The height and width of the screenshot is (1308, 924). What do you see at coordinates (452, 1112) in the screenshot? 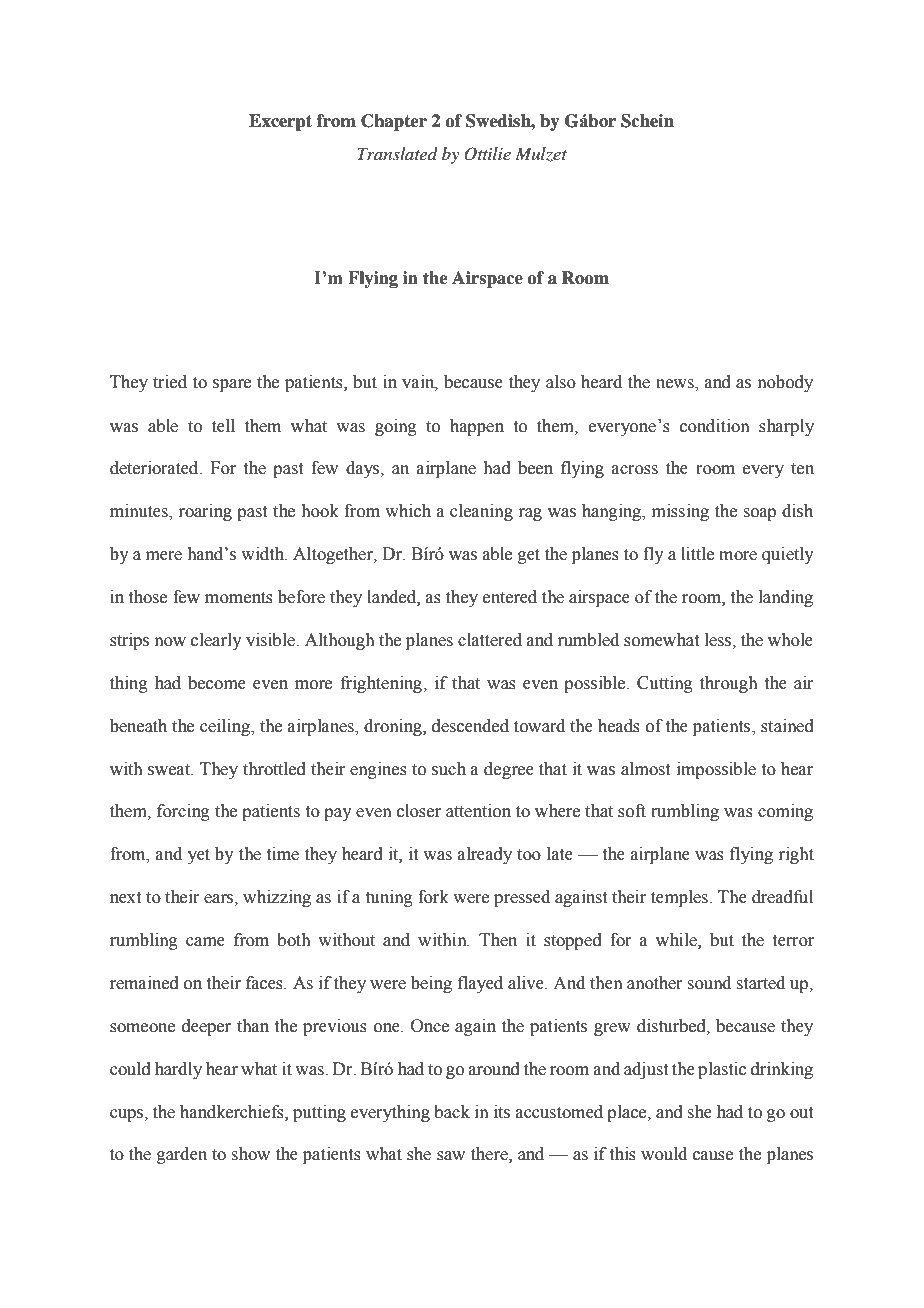
I see `back` at bounding box center [452, 1112].
